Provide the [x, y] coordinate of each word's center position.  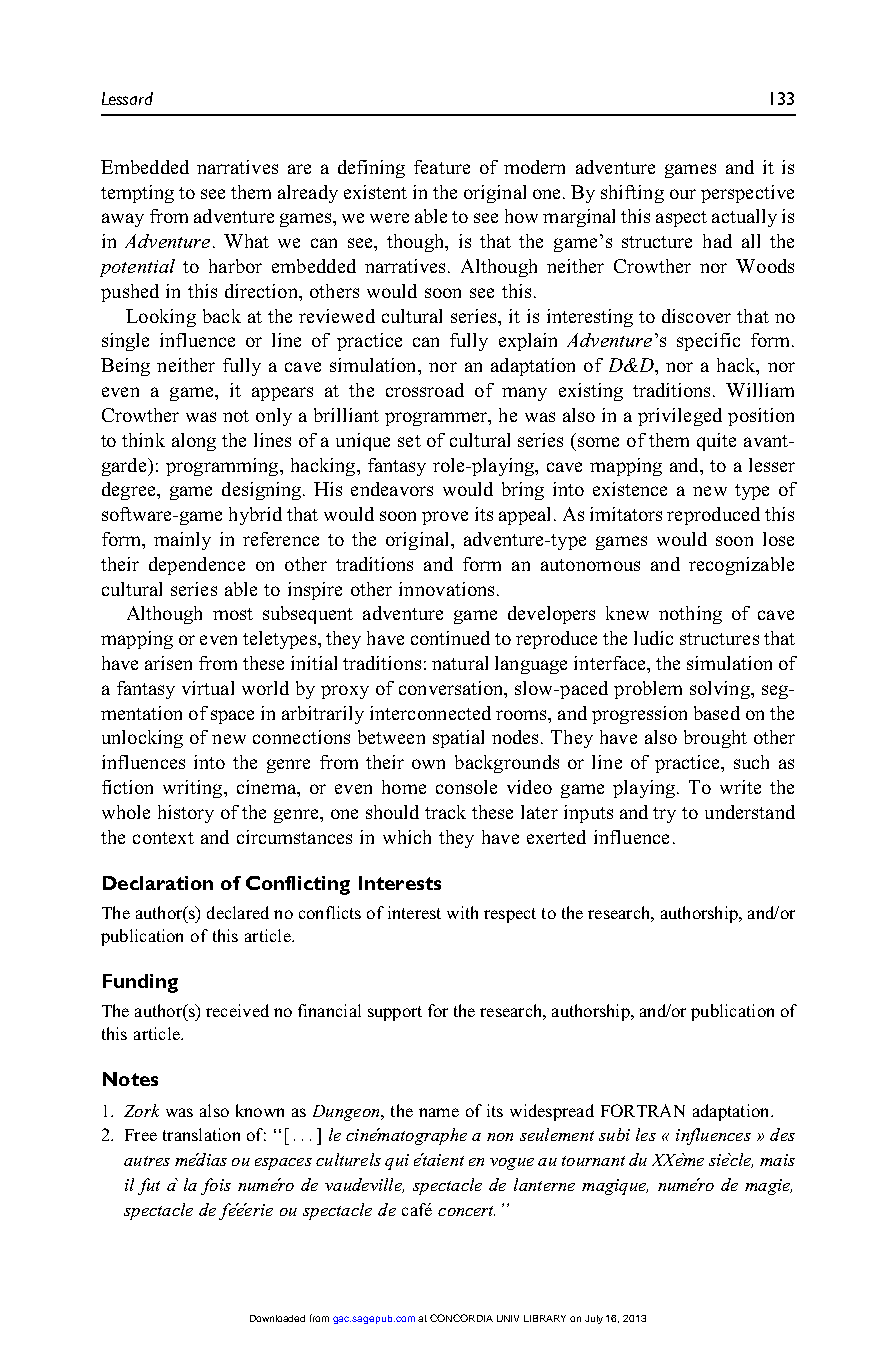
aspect [681, 219]
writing [194, 789]
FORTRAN [643, 1110]
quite [716, 442]
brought [715, 739]
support [395, 1013]
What [246, 241]
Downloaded [277, 1318]
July [594, 1319]
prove [445, 518]
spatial [458, 739]
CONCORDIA [461, 1318]
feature [442, 167]
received [237, 1010]
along [194, 442]
